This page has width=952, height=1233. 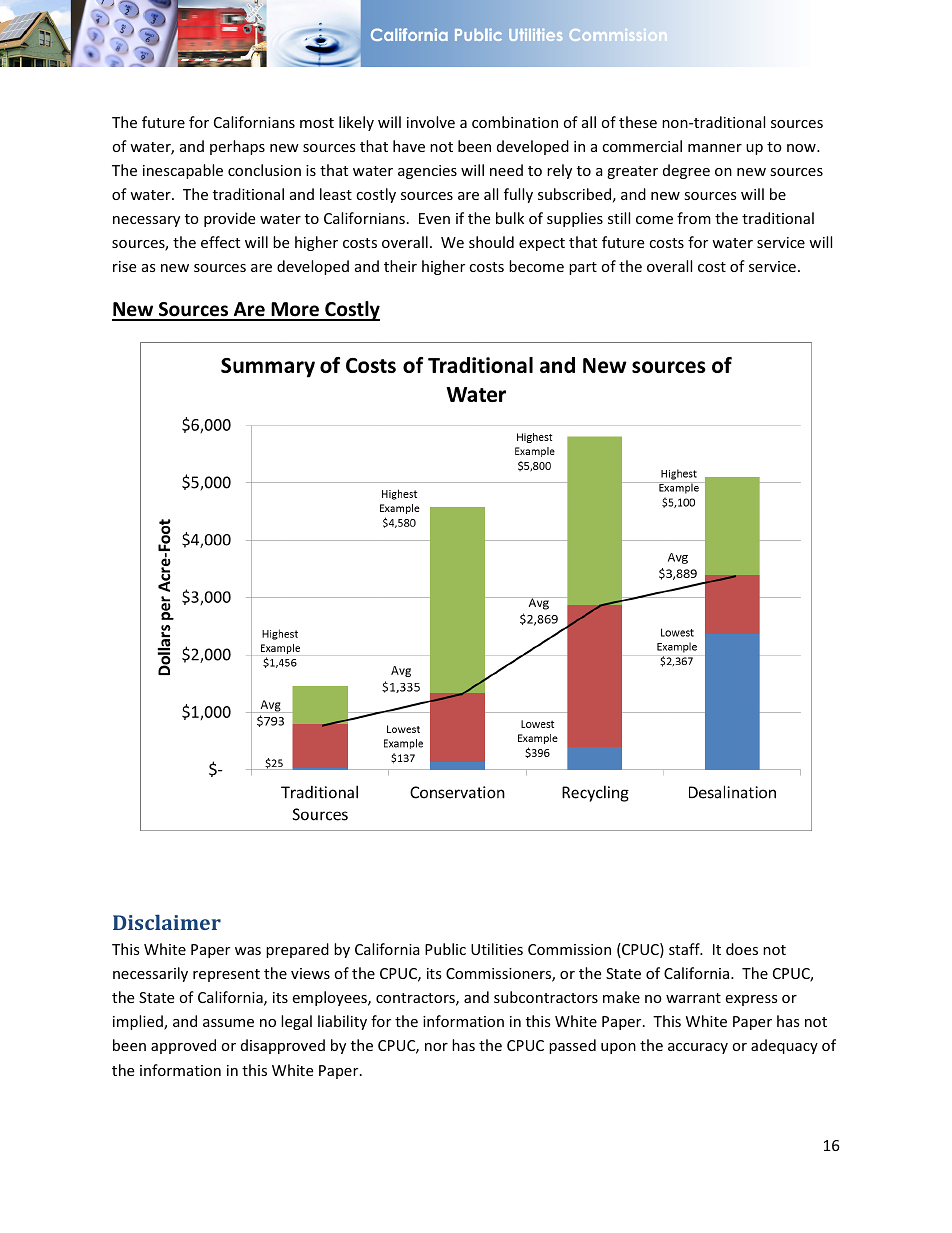 What do you see at coordinates (228, 1023) in the page?
I see `assume` at bounding box center [228, 1023].
